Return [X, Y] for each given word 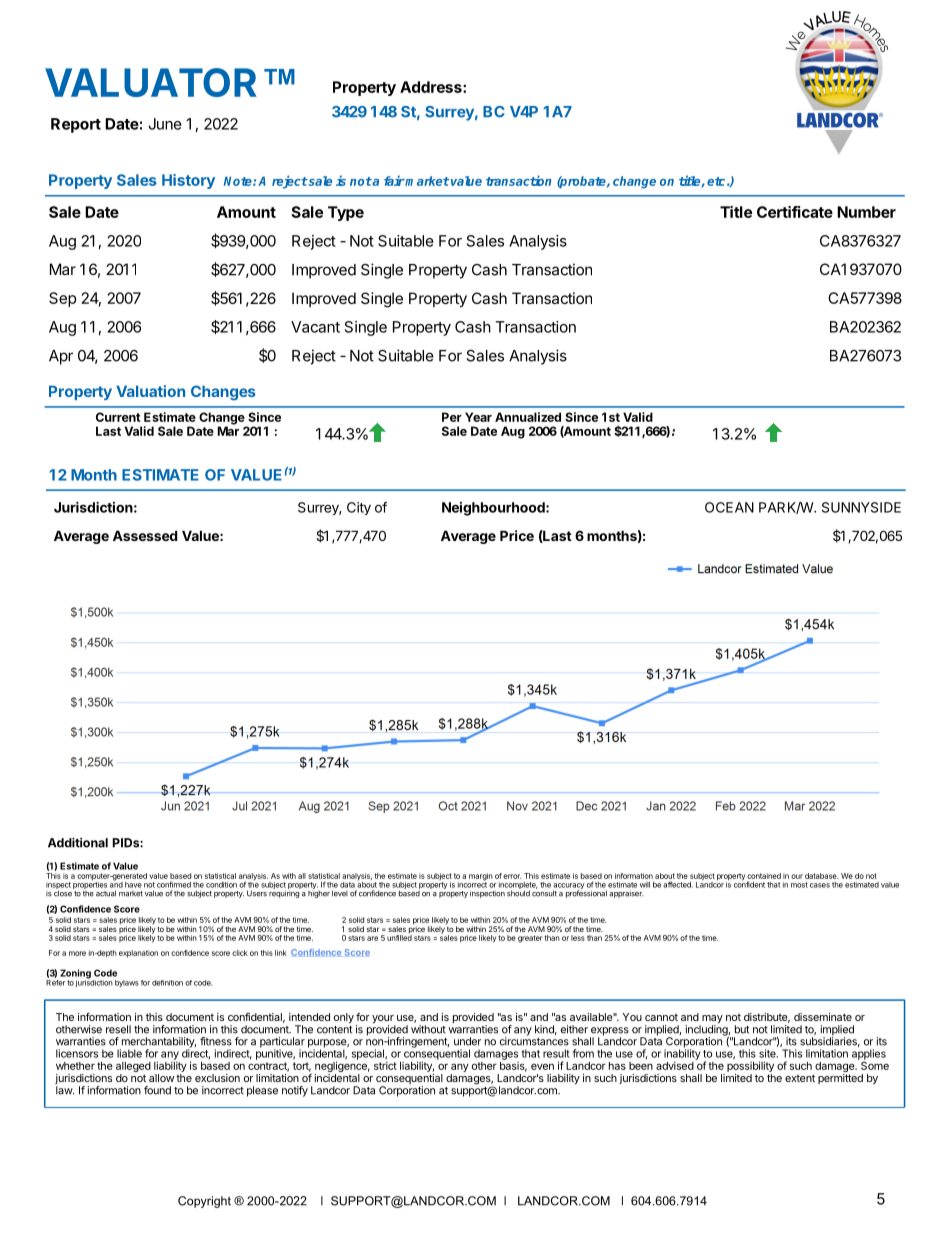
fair [394, 180]
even [542, 1066]
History [188, 181]
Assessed [145, 535]
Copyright [204, 1202]
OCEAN [729, 507]
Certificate [795, 212]
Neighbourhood [494, 509]
